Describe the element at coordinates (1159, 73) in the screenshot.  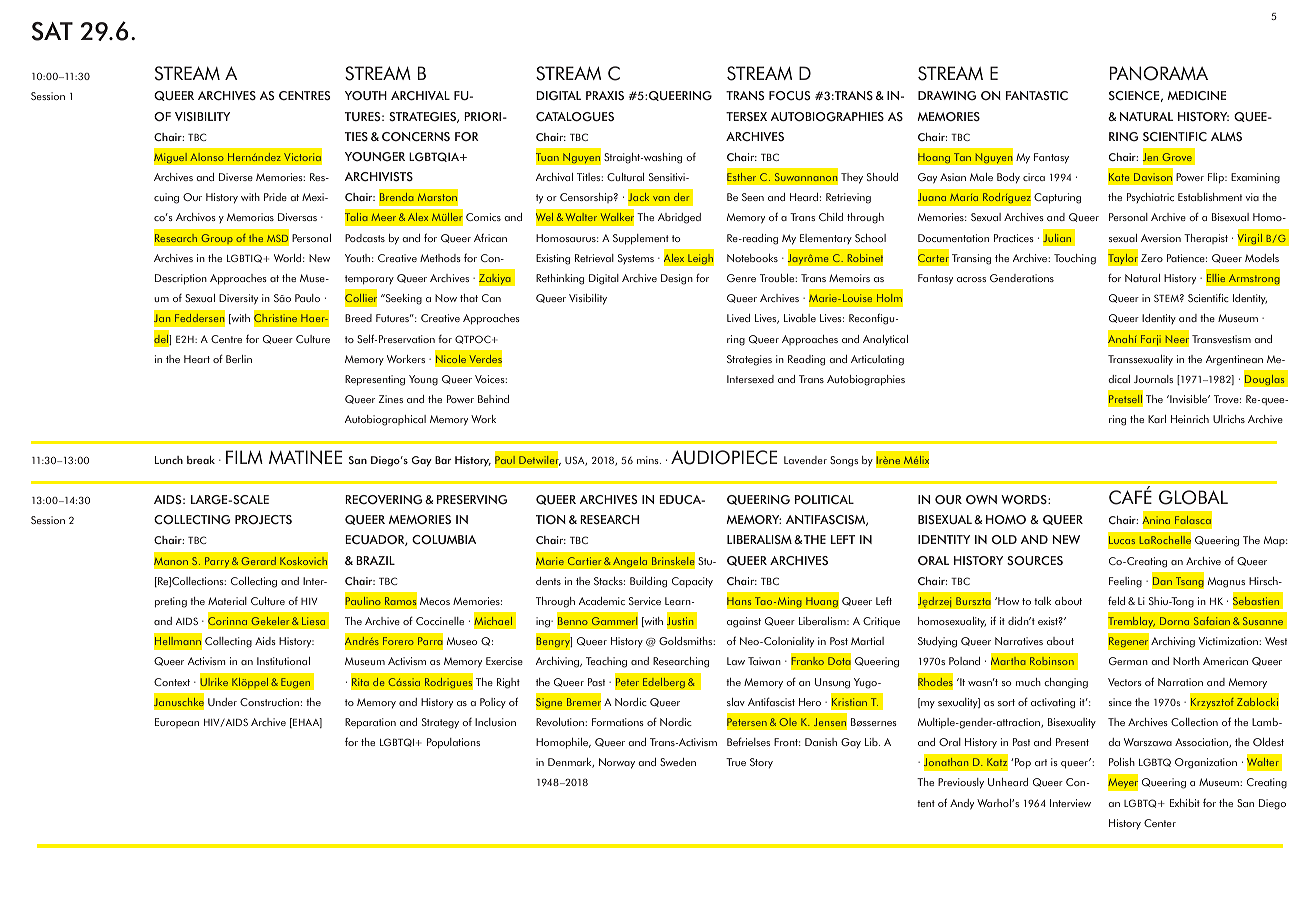
I see `PANORAMA` at that location.
